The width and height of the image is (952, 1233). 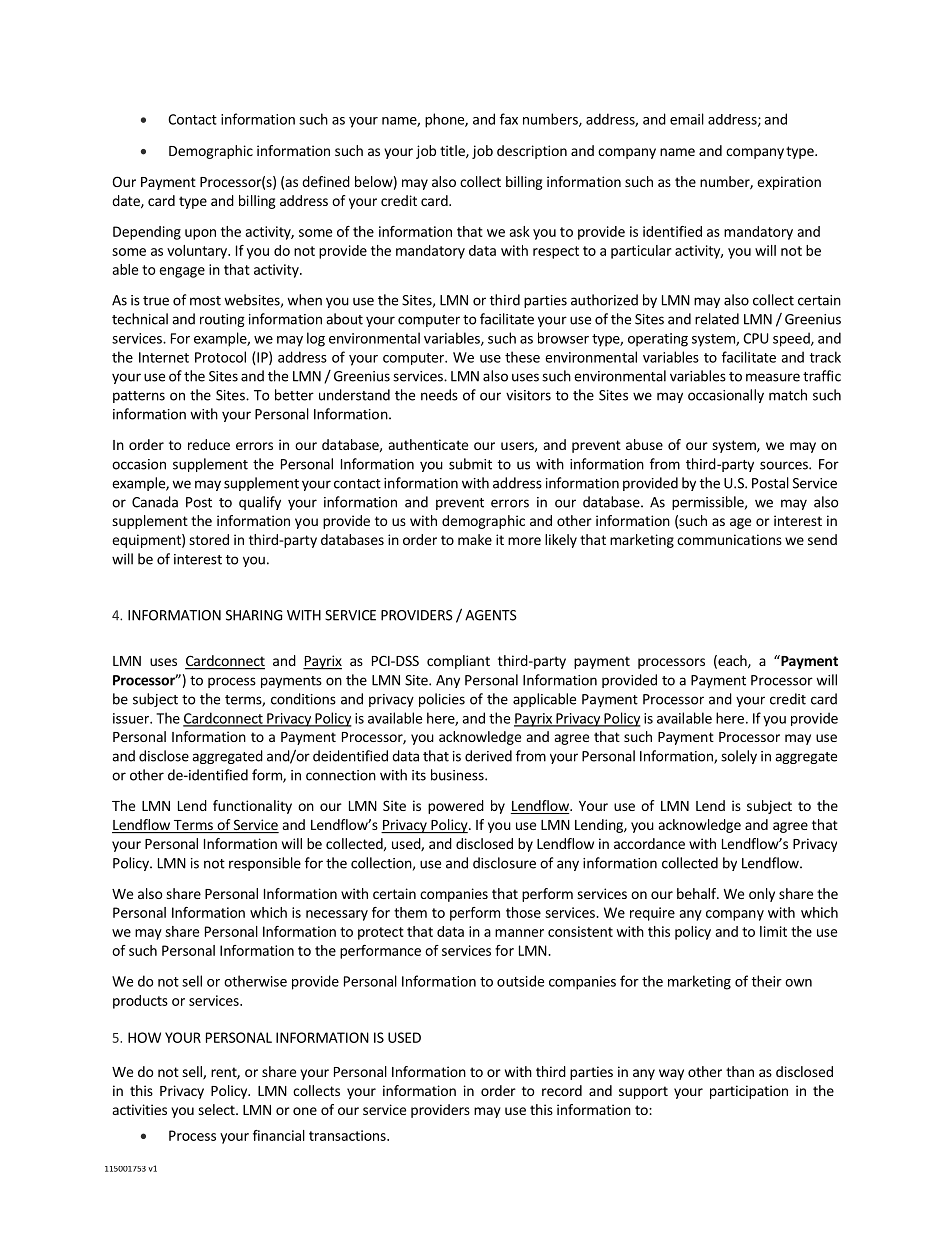 What do you see at coordinates (254, 615) in the image?
I see `SHARING` at bounding box center [254, 615].
